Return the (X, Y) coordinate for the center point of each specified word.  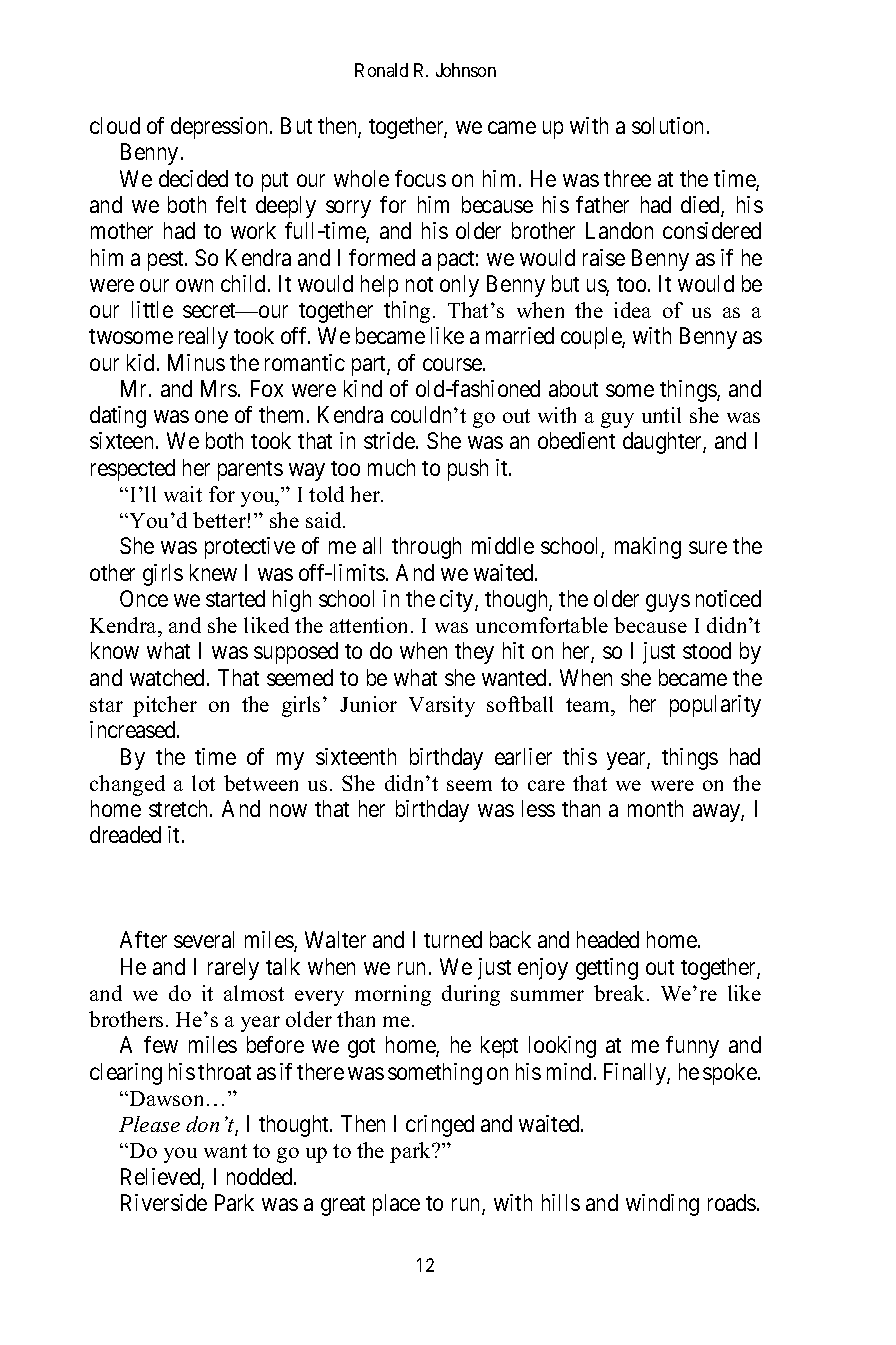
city (458, 601)
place (396, 1205)
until (661, 415)
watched (169, 677)
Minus (196, 362)
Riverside (164, 1202)
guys (668, 603)
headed (608, 939)
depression (221, 128)
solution (667, 125)
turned (453, 939)
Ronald (381, 70)
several (204, 939)
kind (363, 388)
